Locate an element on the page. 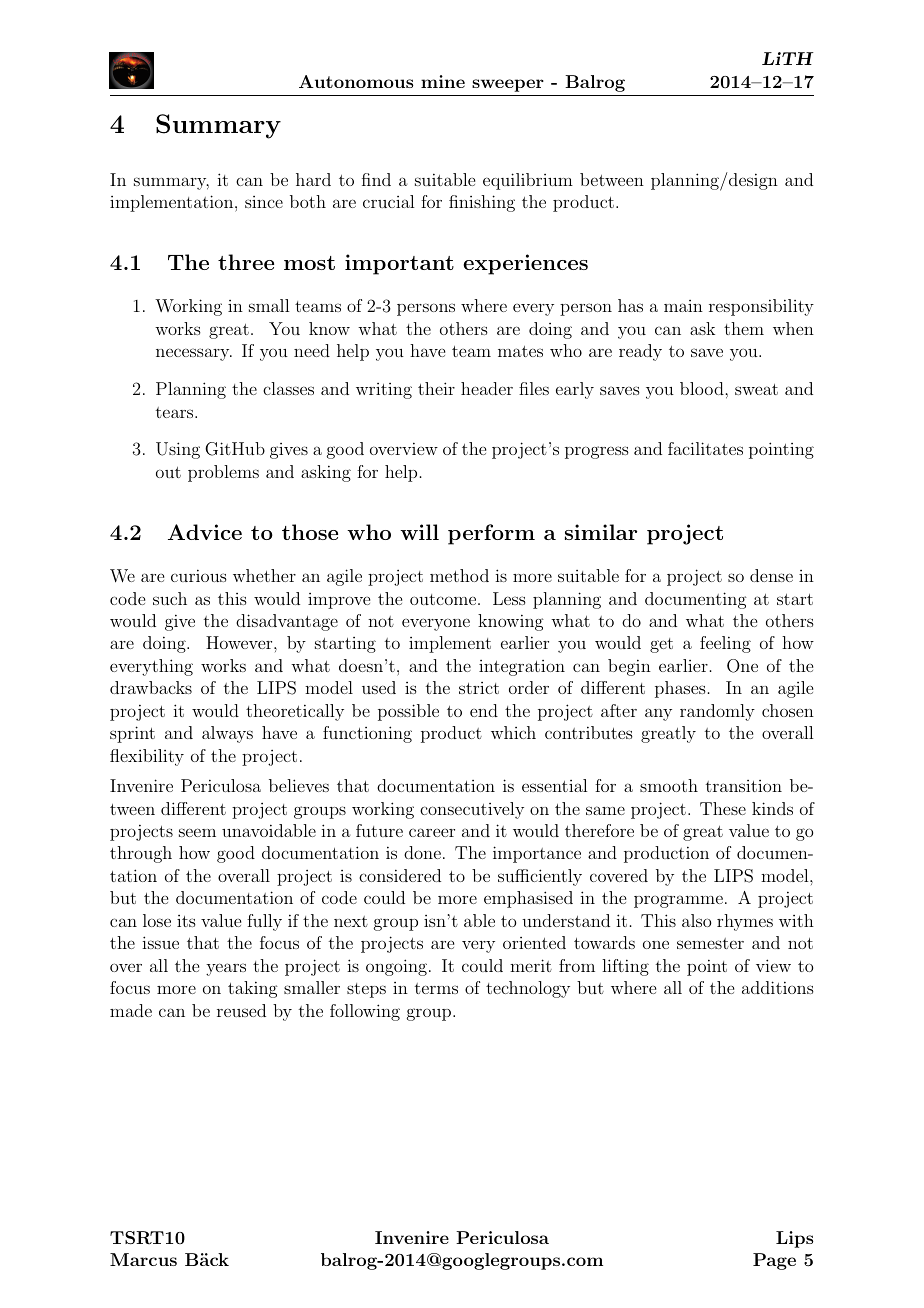 The width and height of the document is (924, 1308). done is located at coordinates (422, 852).
